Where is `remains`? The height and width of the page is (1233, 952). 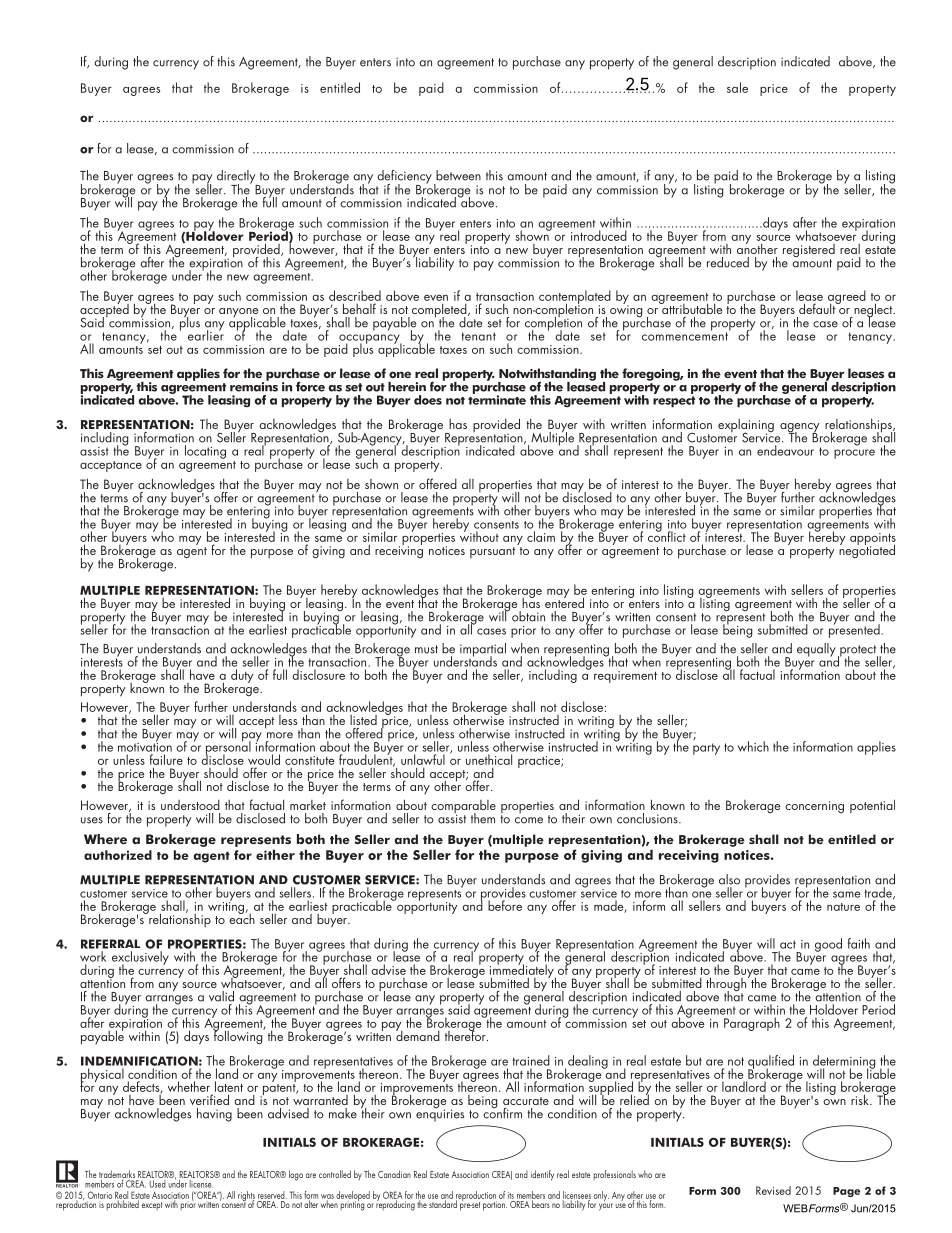 remains is located at coordinates (254, 386).
